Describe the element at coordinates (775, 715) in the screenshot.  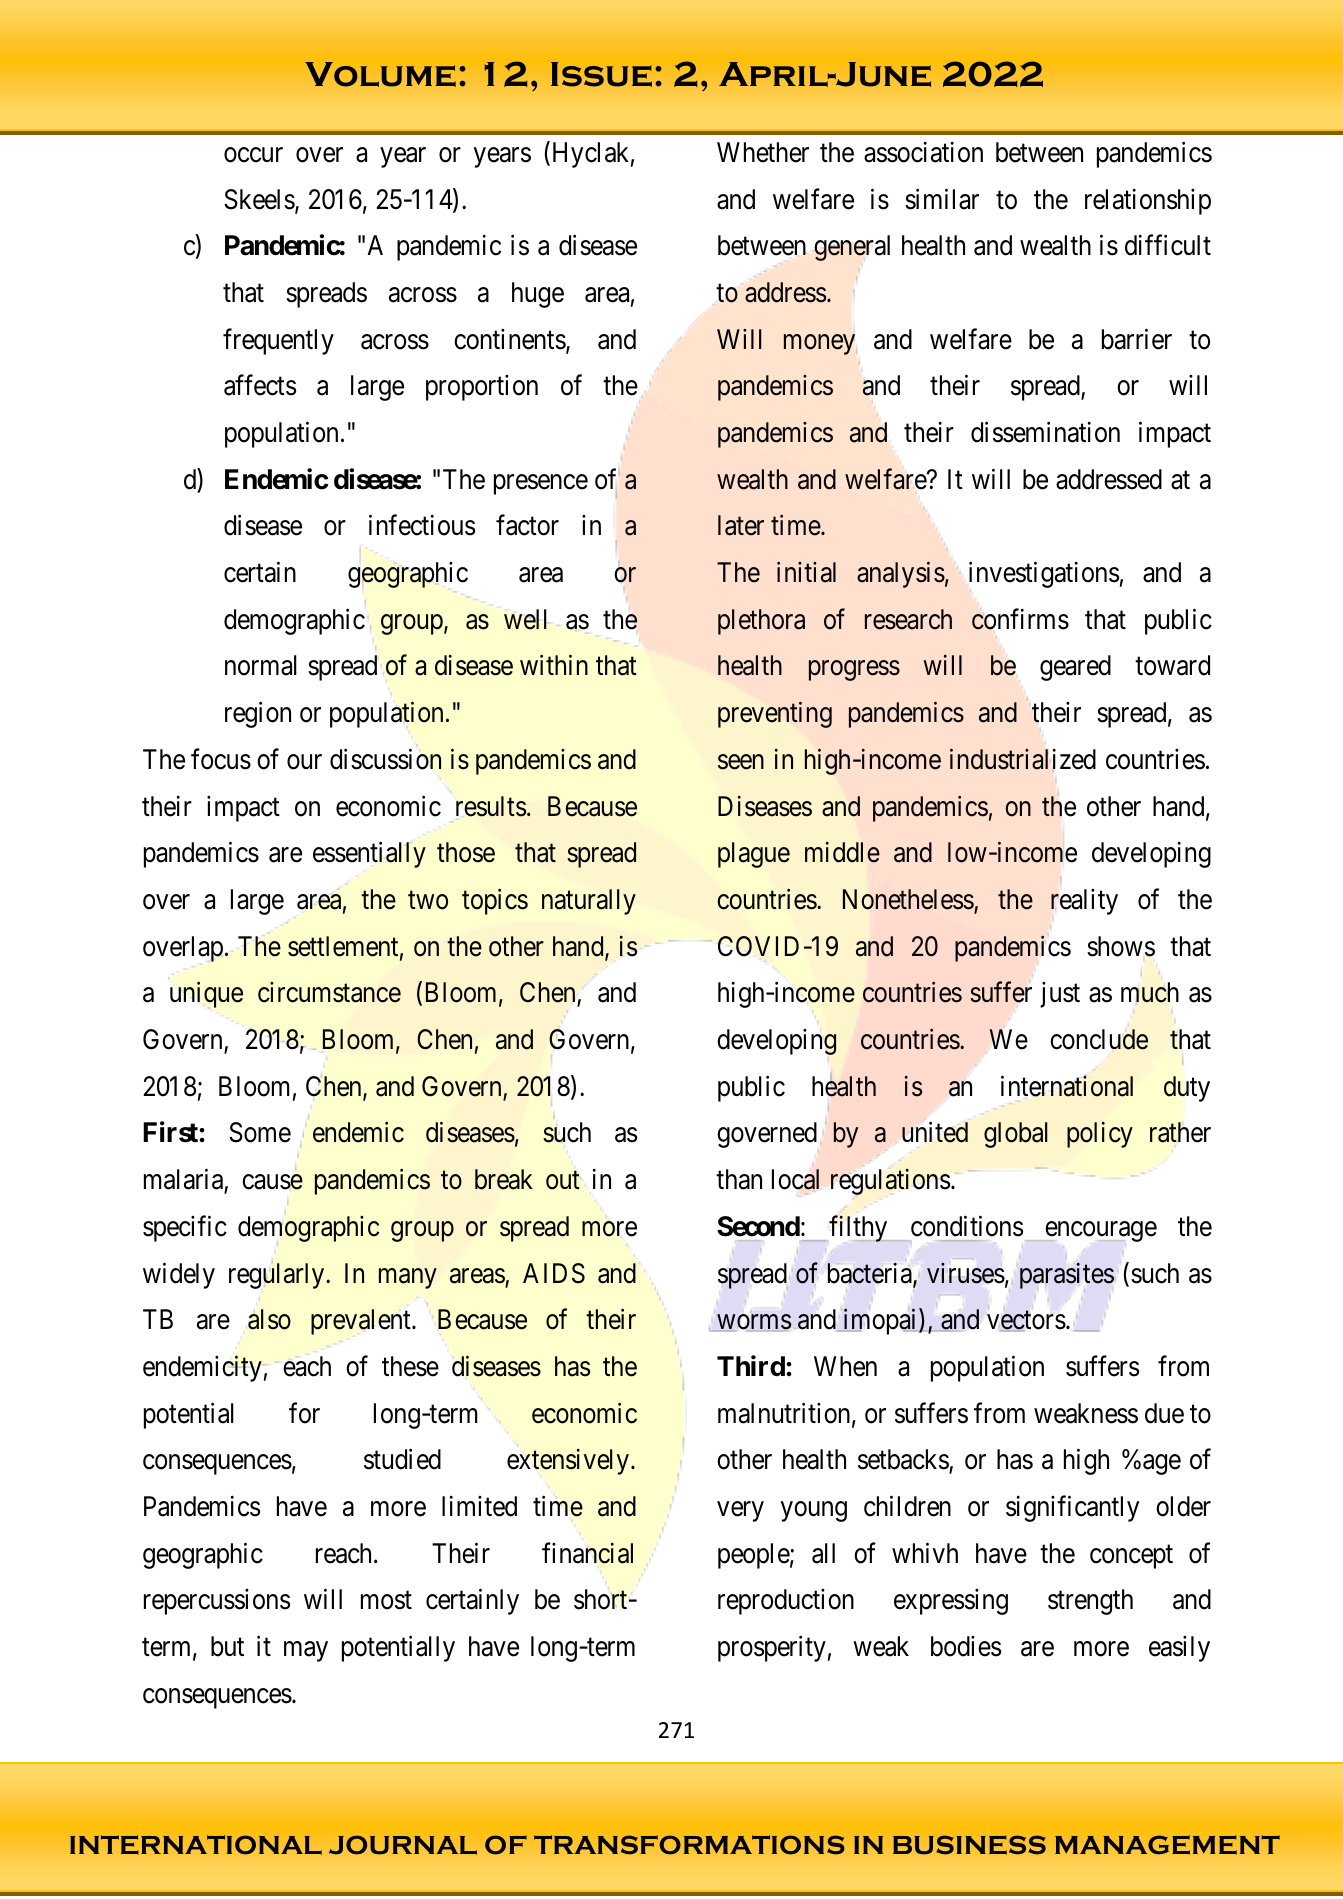
I see `preventing` at that location.
